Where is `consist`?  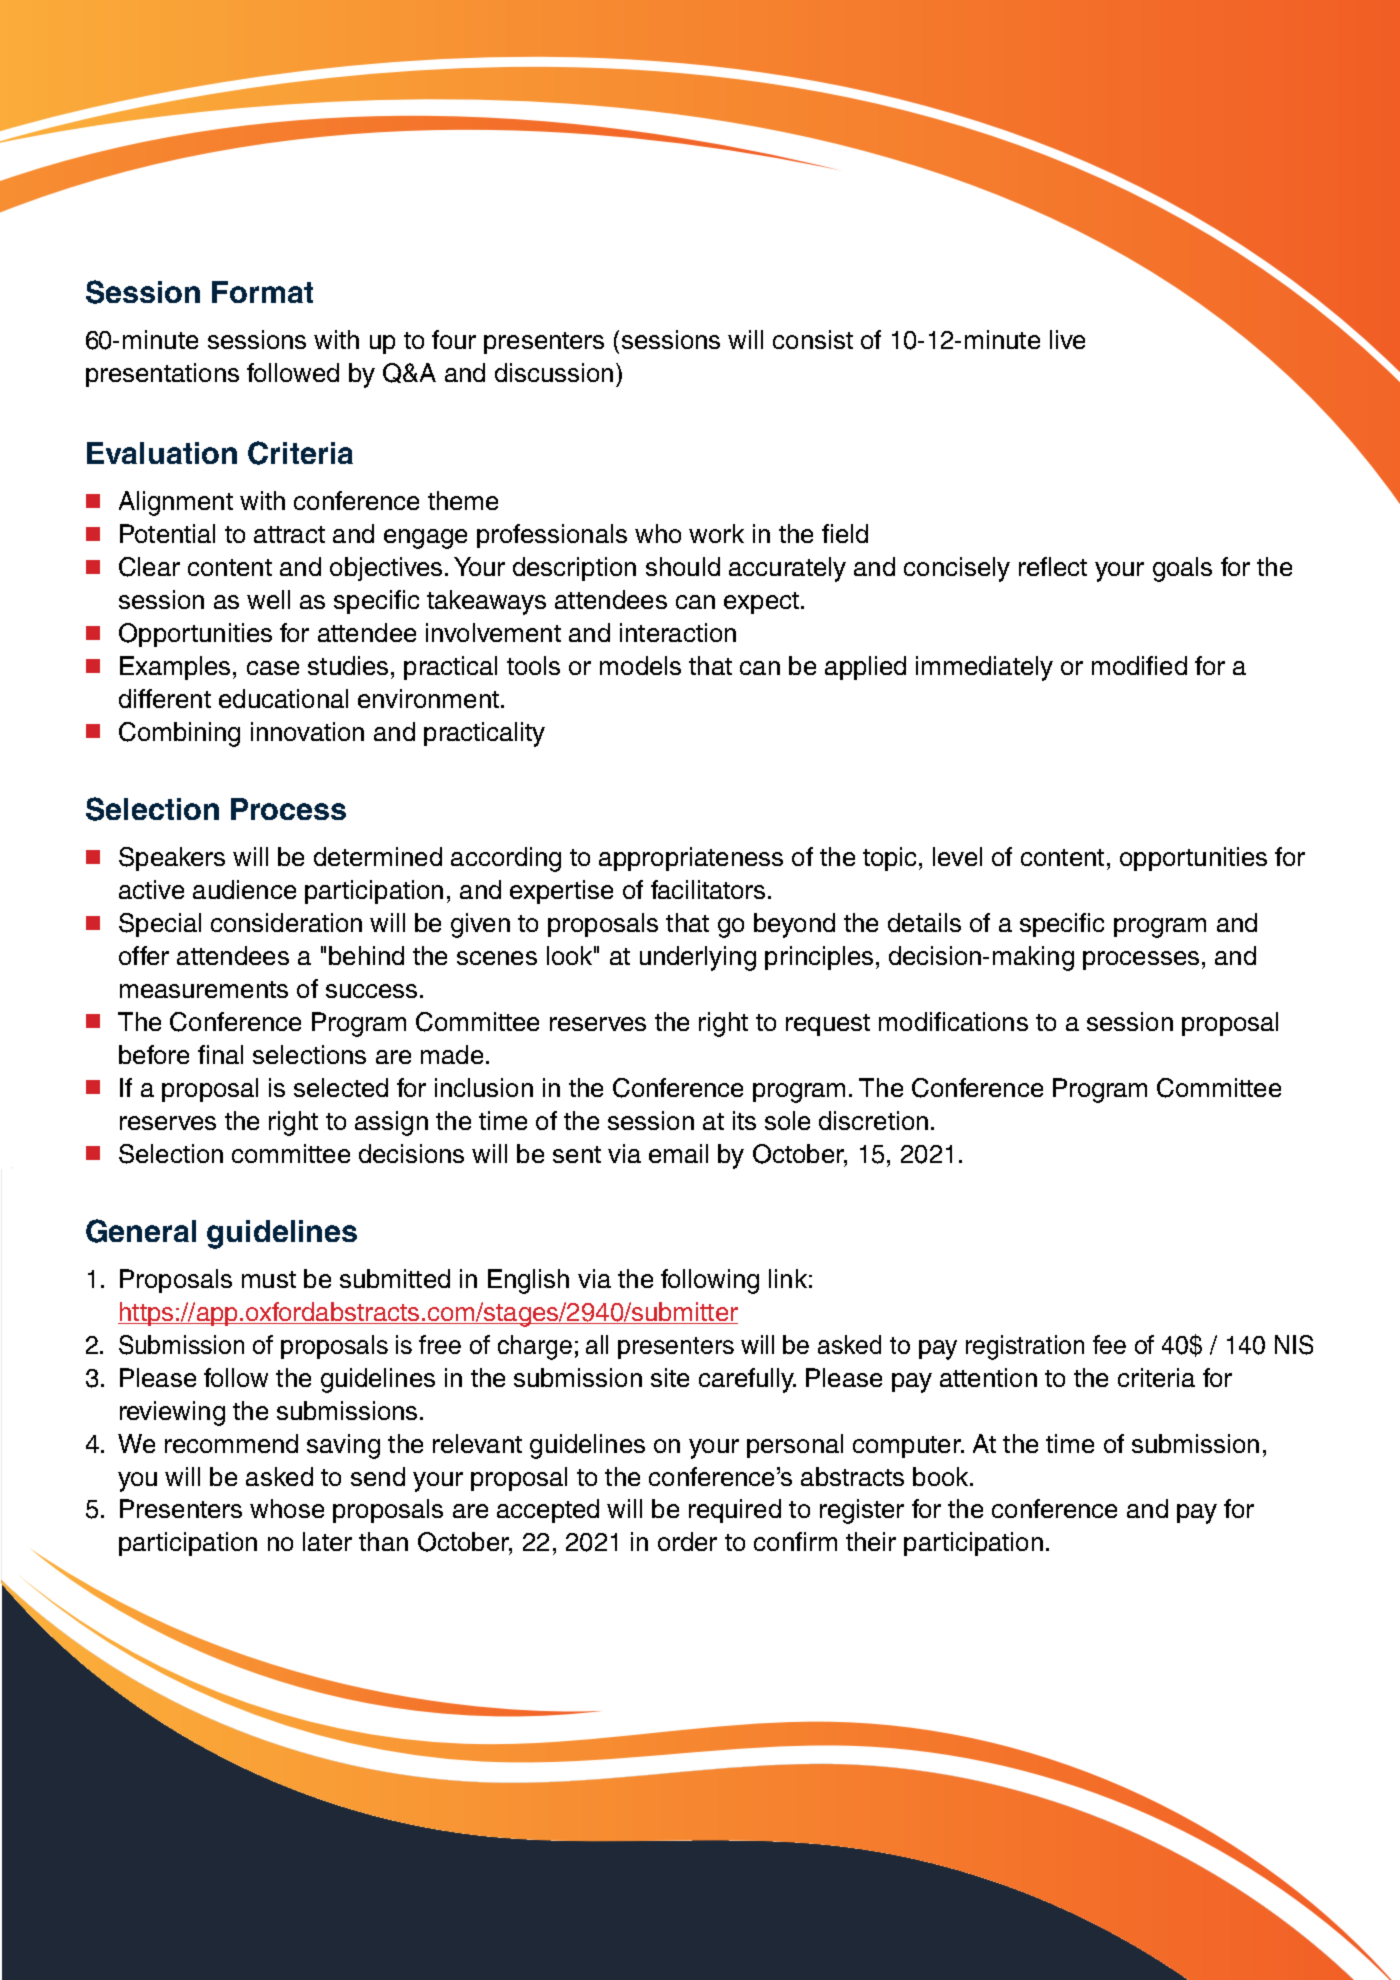 consist is located at coordinates (813, 339).
